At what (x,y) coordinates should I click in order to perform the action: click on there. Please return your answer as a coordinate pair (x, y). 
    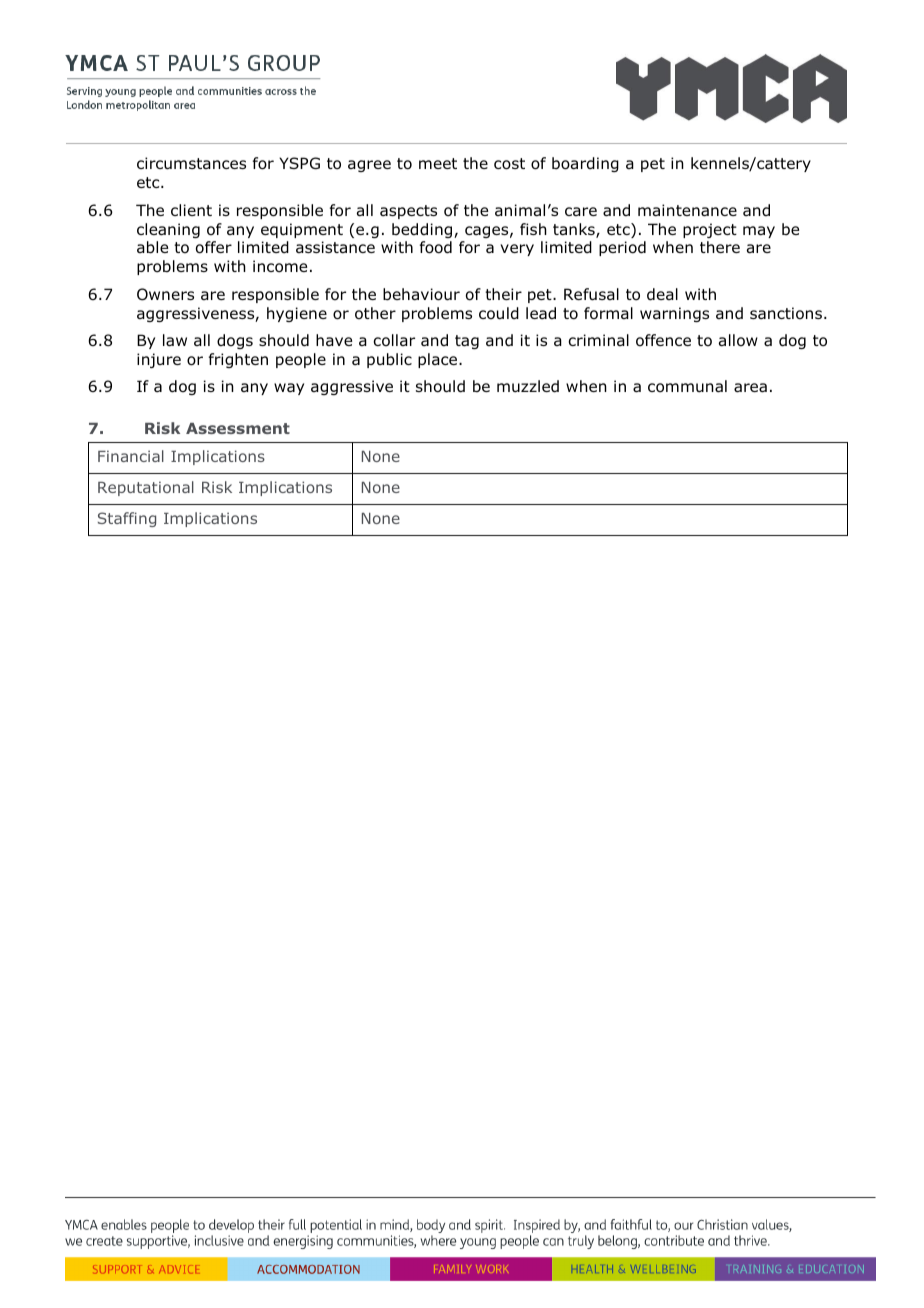
    Looking at the image, I should click on (720, 247).
